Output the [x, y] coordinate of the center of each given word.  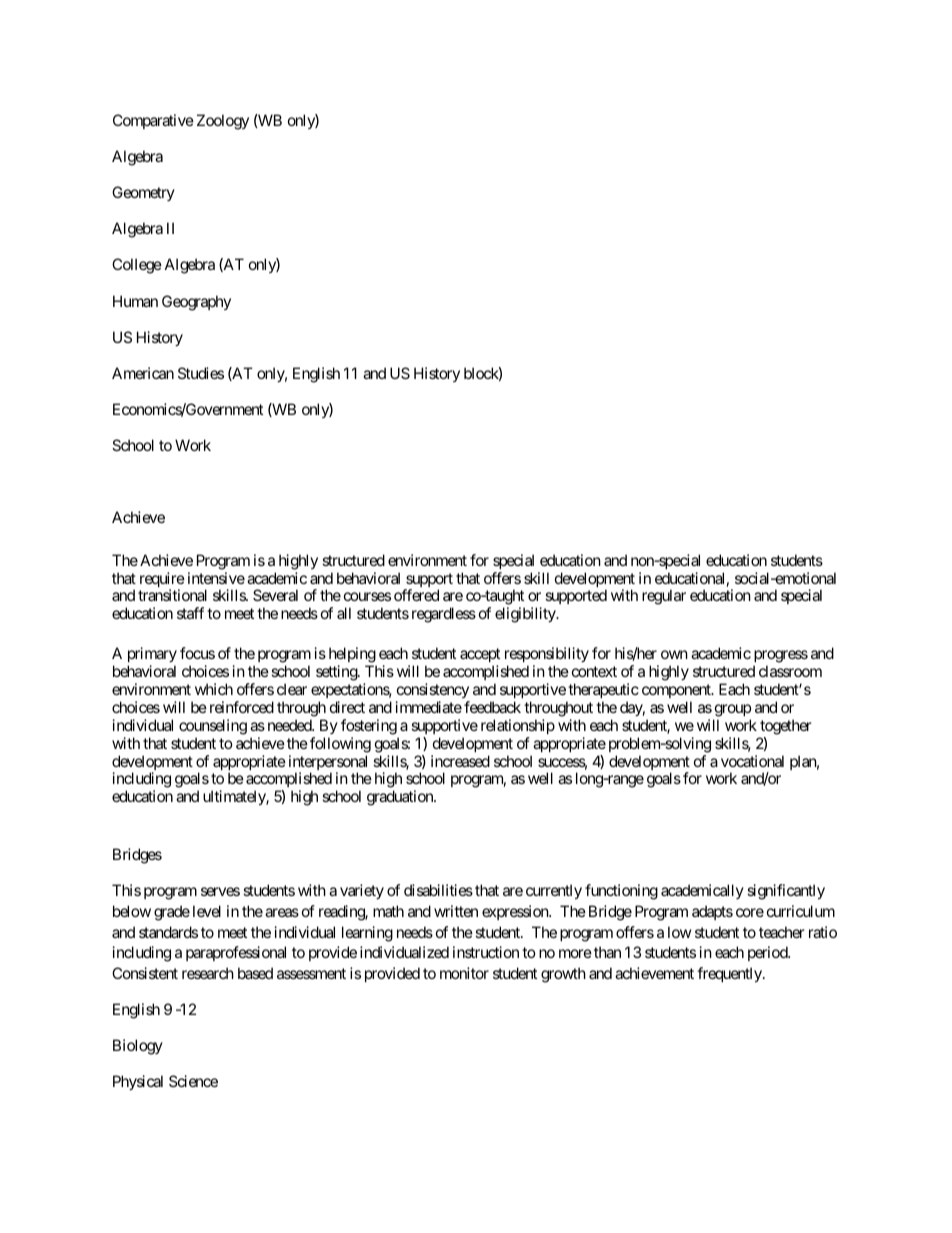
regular [664, 597]
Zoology [223, 122]
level [207, 911]
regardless [444, 615]
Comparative [153, 121]
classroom [790, 671]
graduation [401, 798]
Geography [196, 303]
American [143, 373]
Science [193, 1081]
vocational [752, 761]
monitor [464, 973]
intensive [216, 578]
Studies [201, 373]
